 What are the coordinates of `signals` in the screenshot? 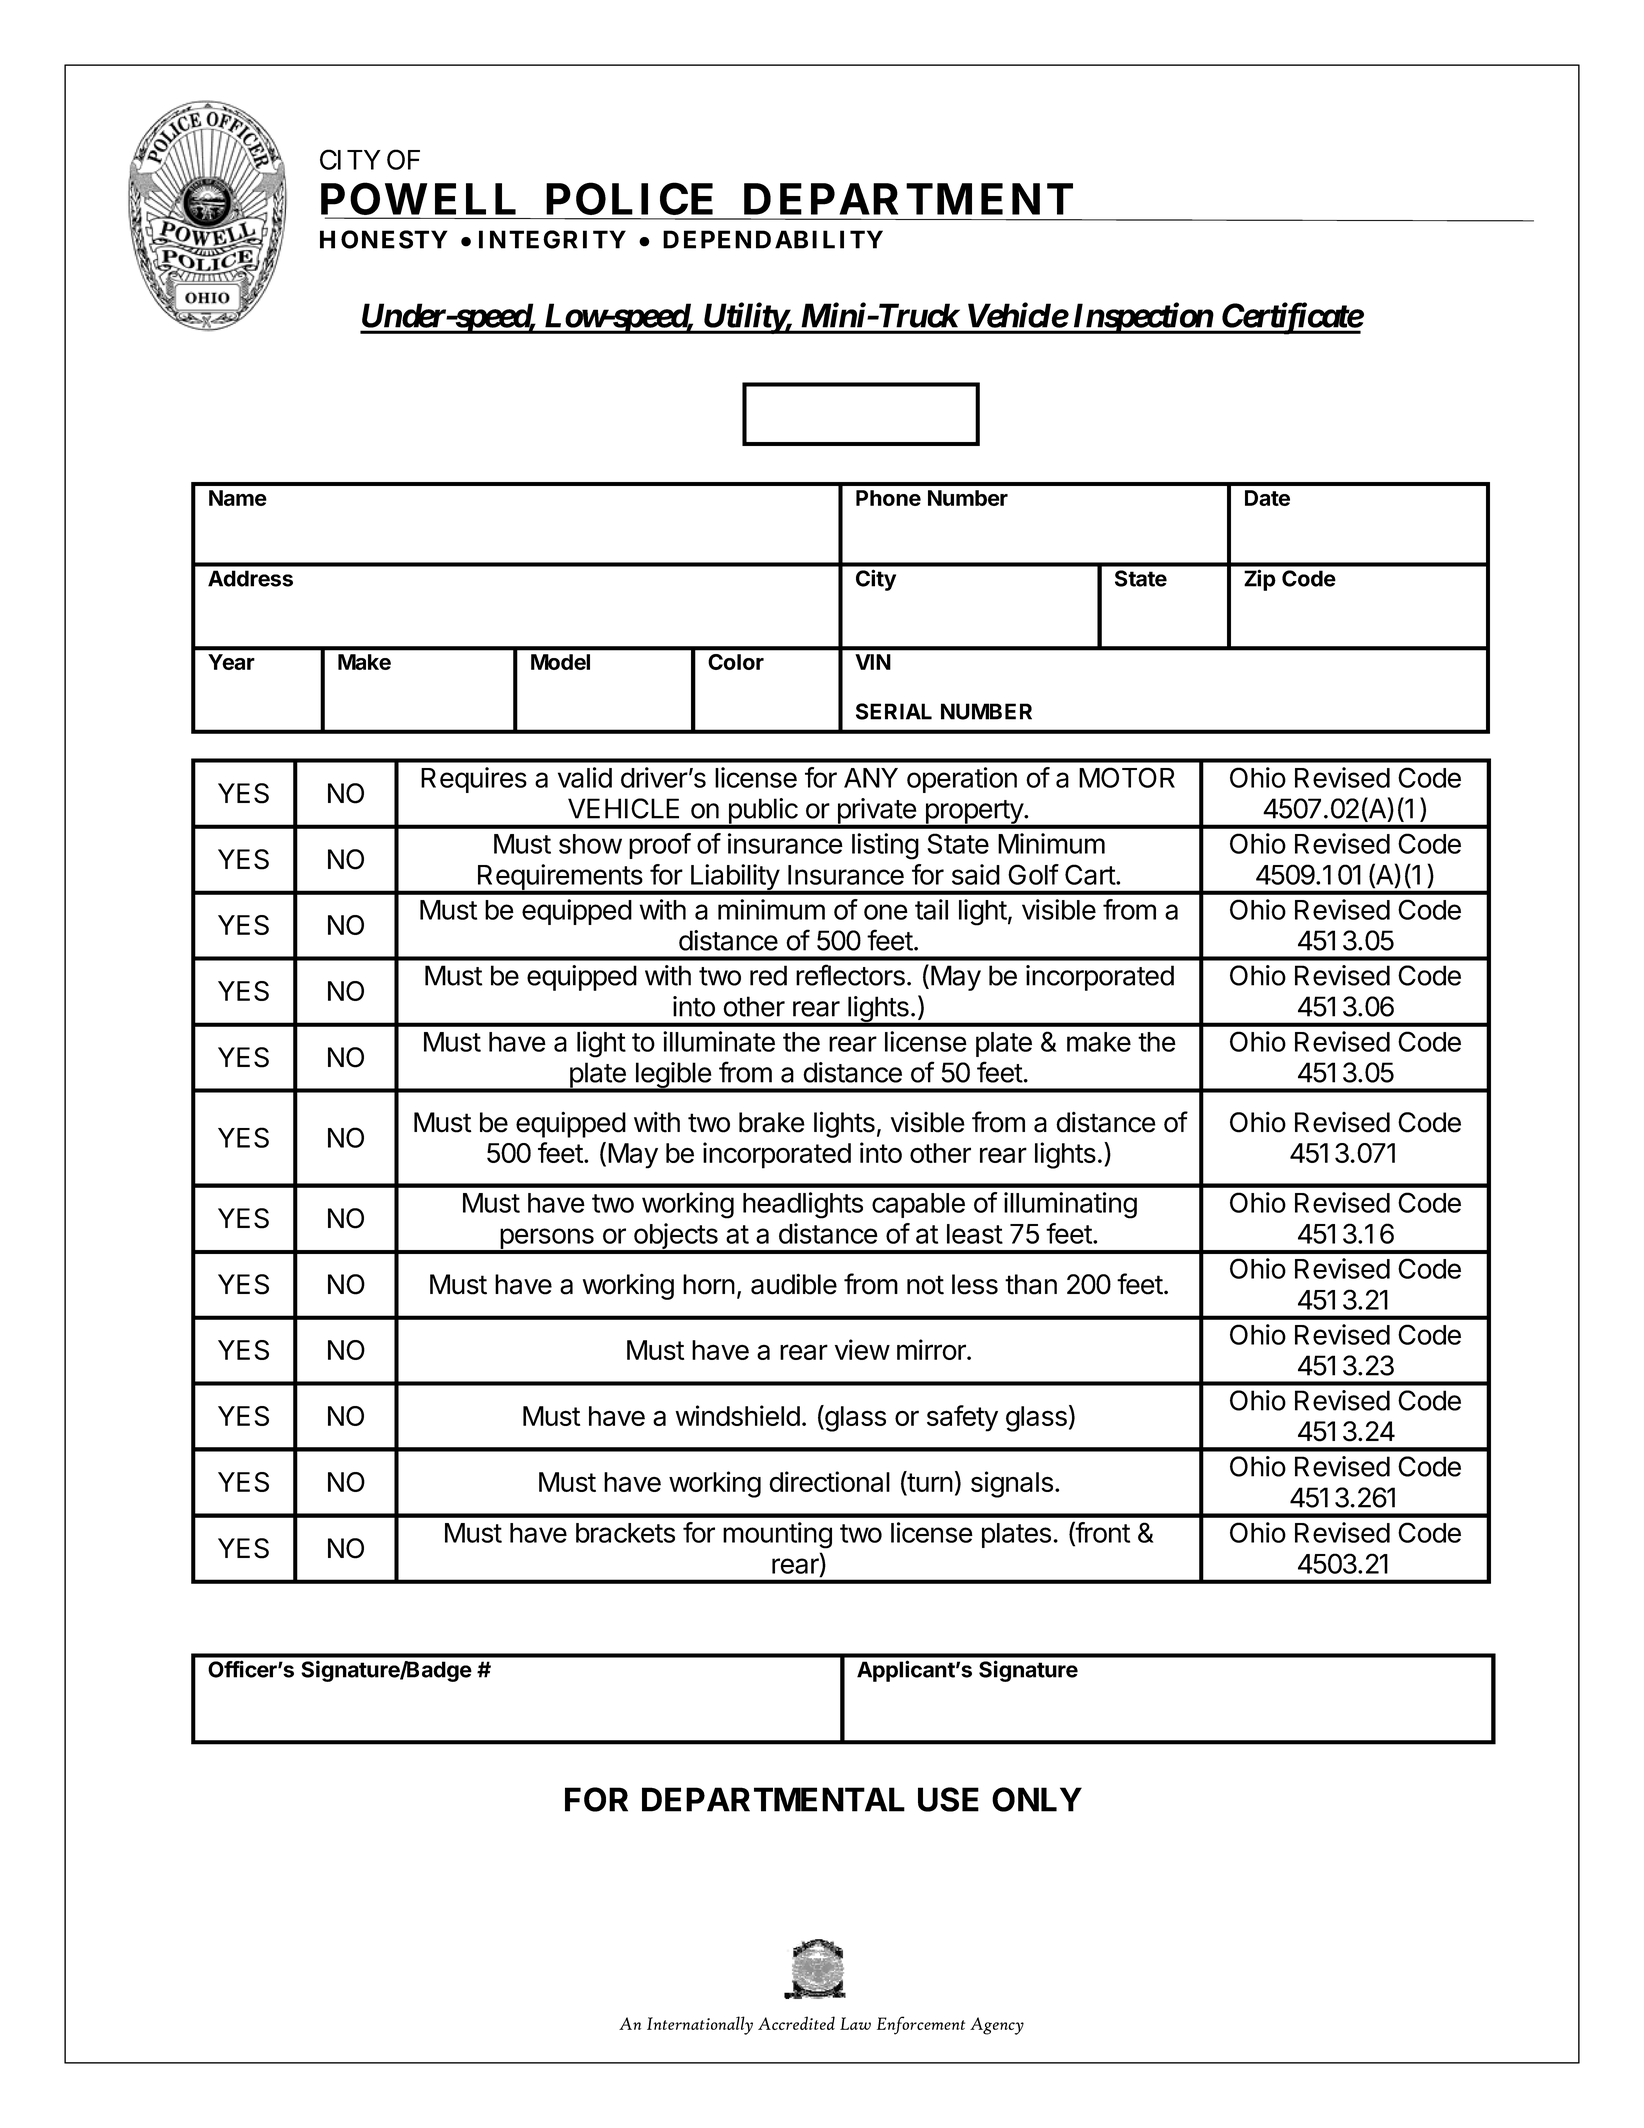 It's located at (1012, 1484).
